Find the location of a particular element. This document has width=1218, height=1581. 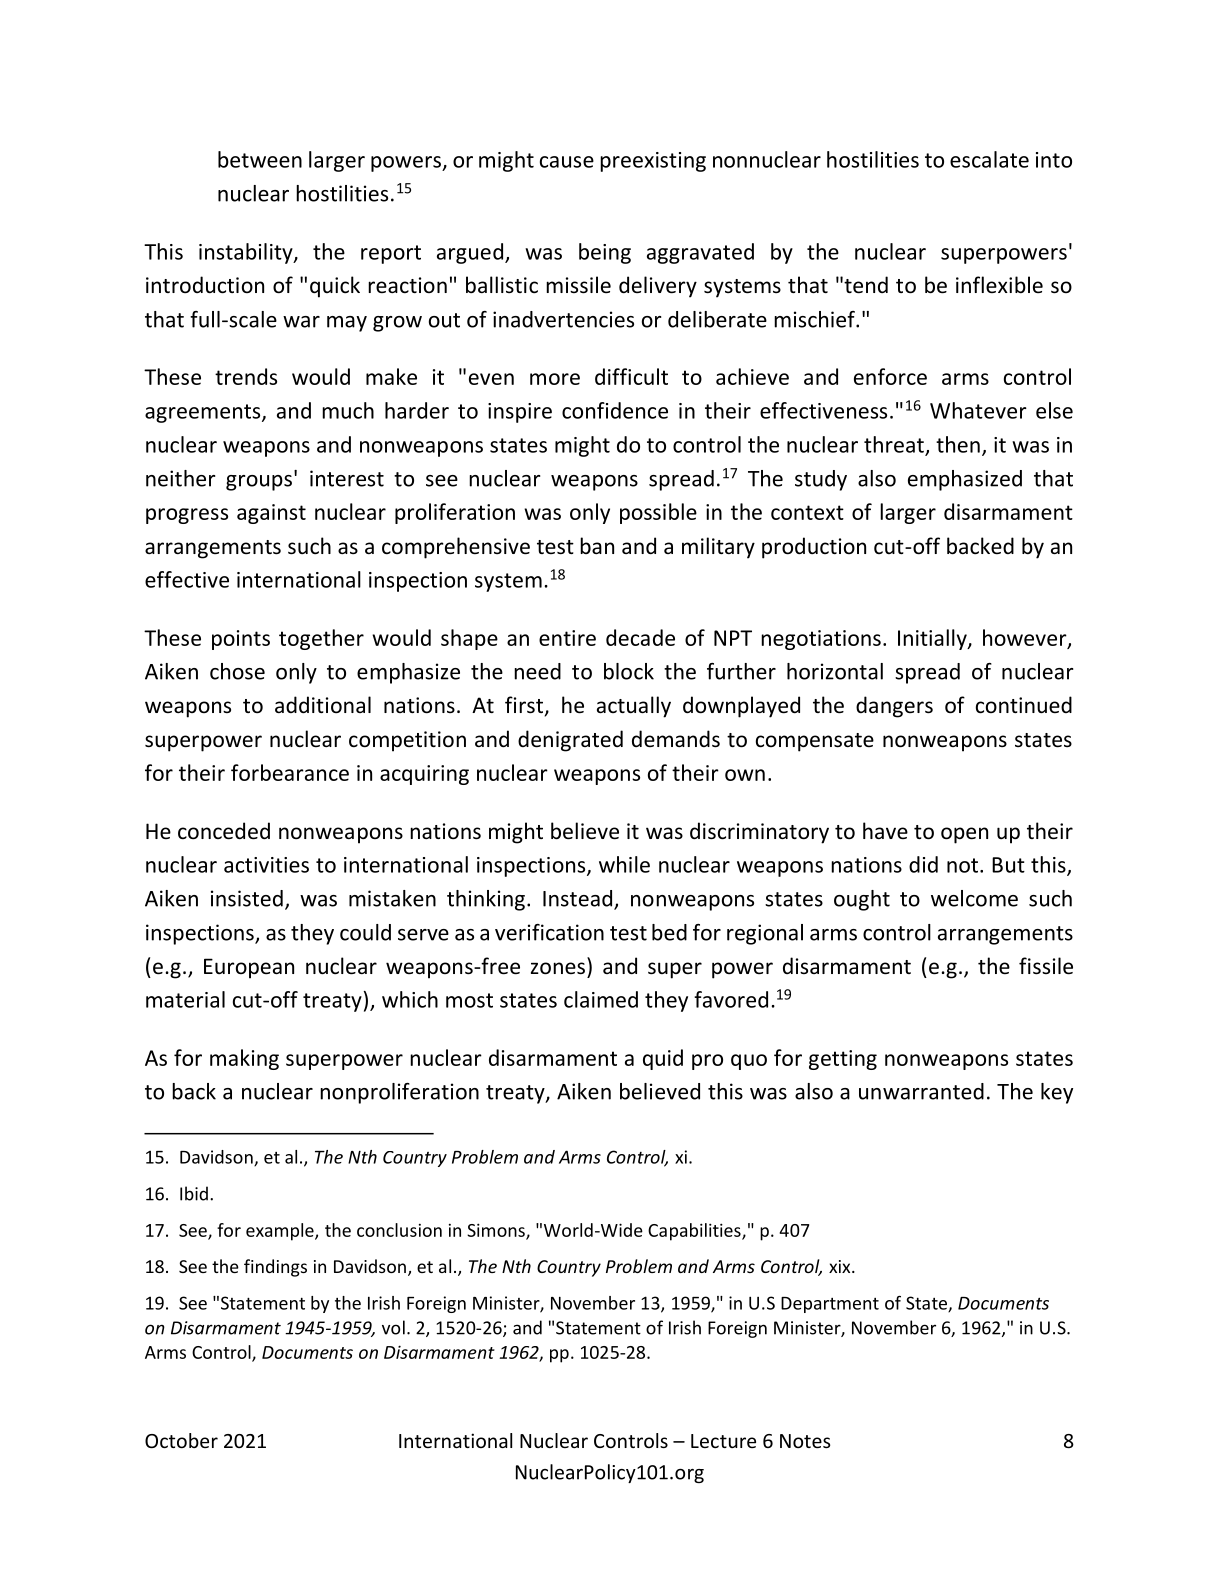

Notes is located at coordinates (805, 1441).
